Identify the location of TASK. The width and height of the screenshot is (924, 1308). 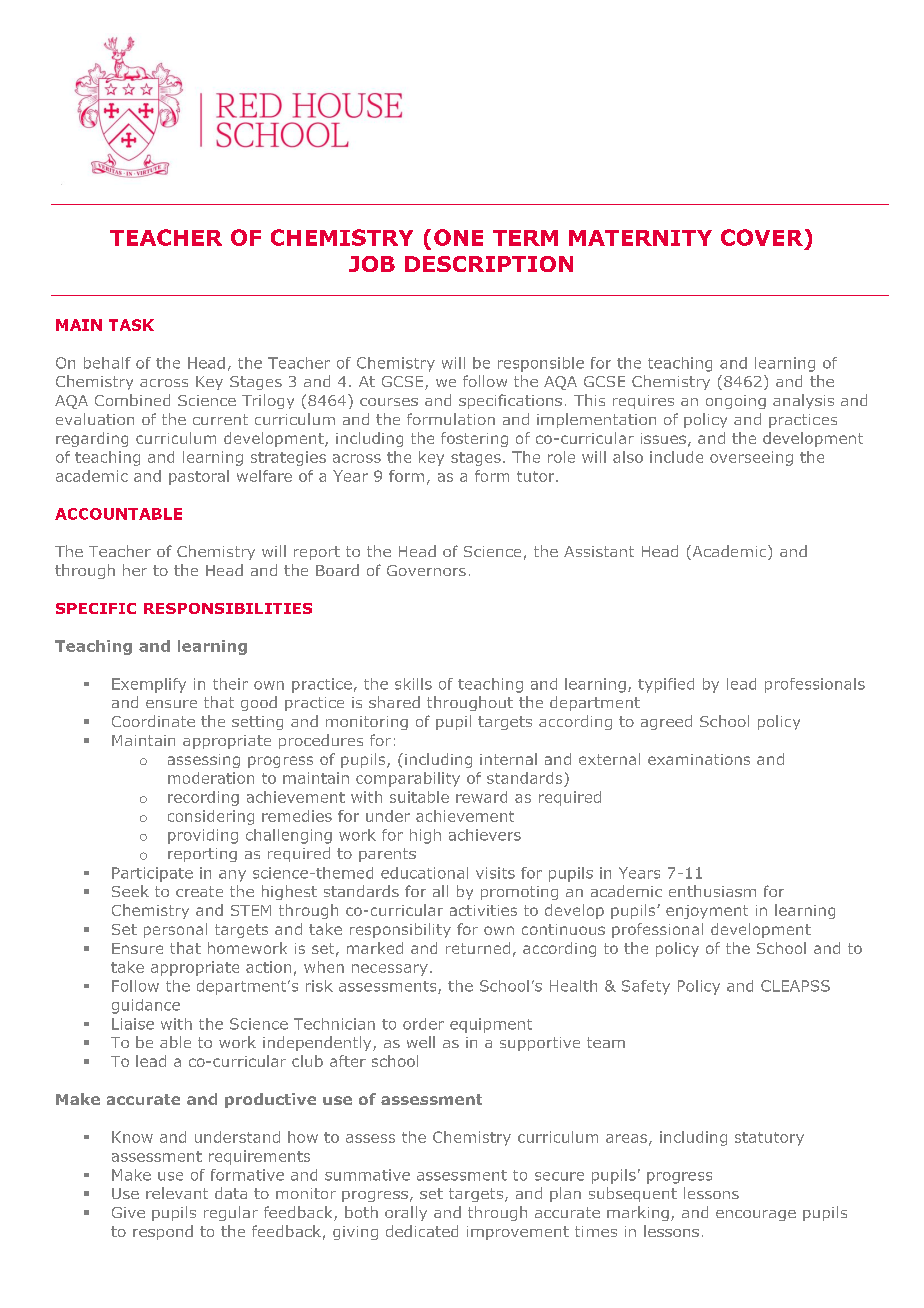
(131, 325).
